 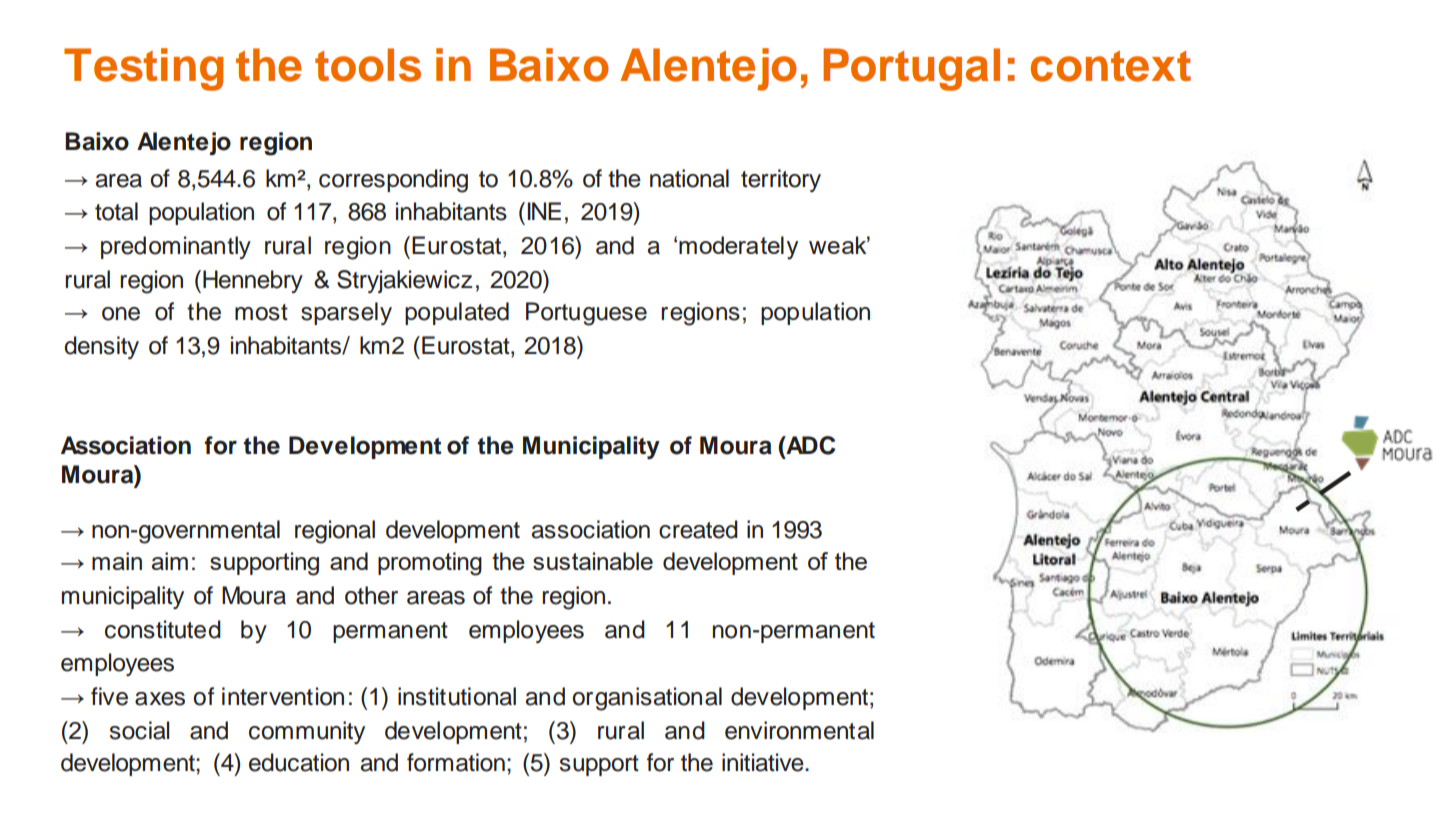 What do you see at coordinates (698, 529) in the screenshot?
I see `created` at bounding box center [698, 529].
